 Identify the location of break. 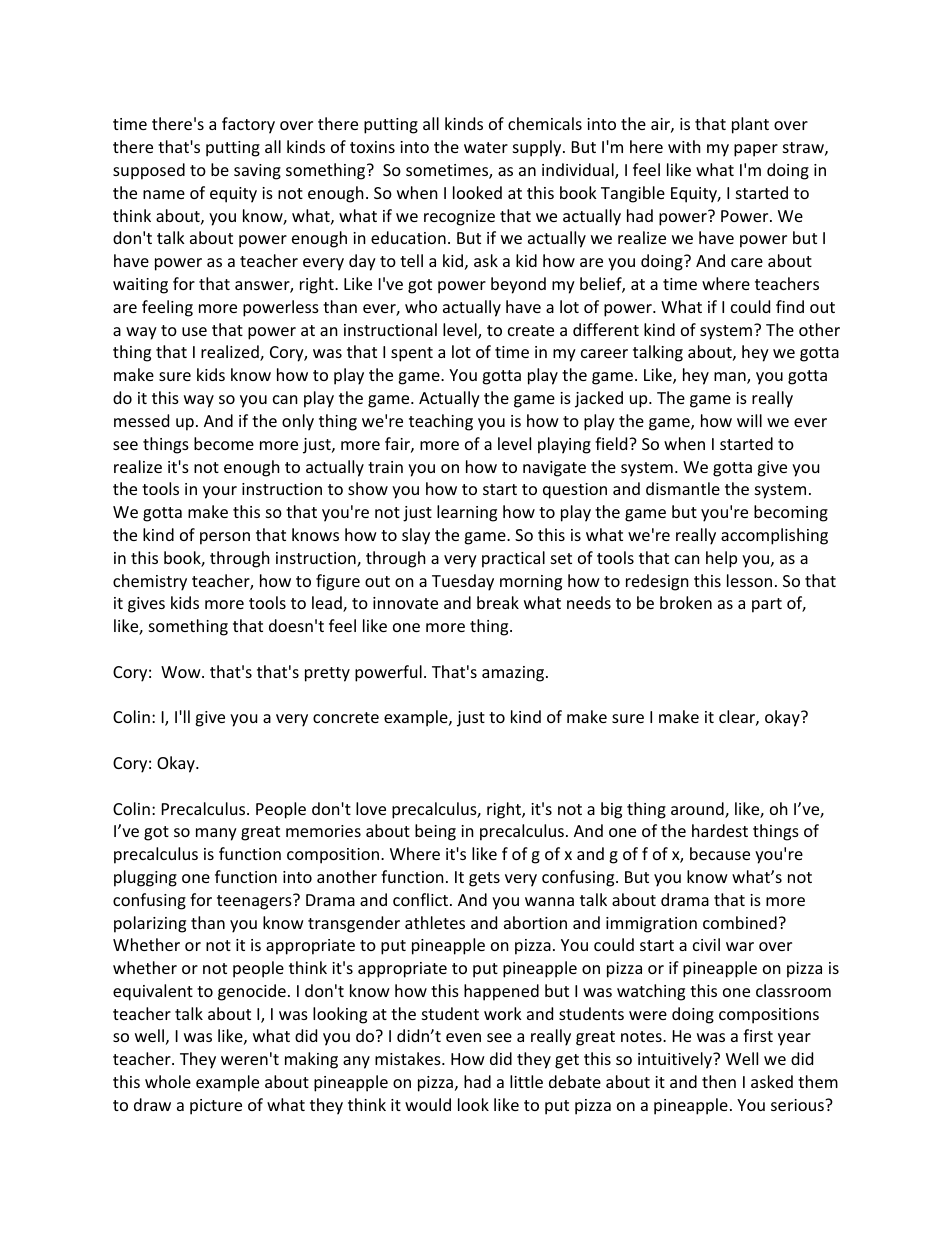
(498, 602).
